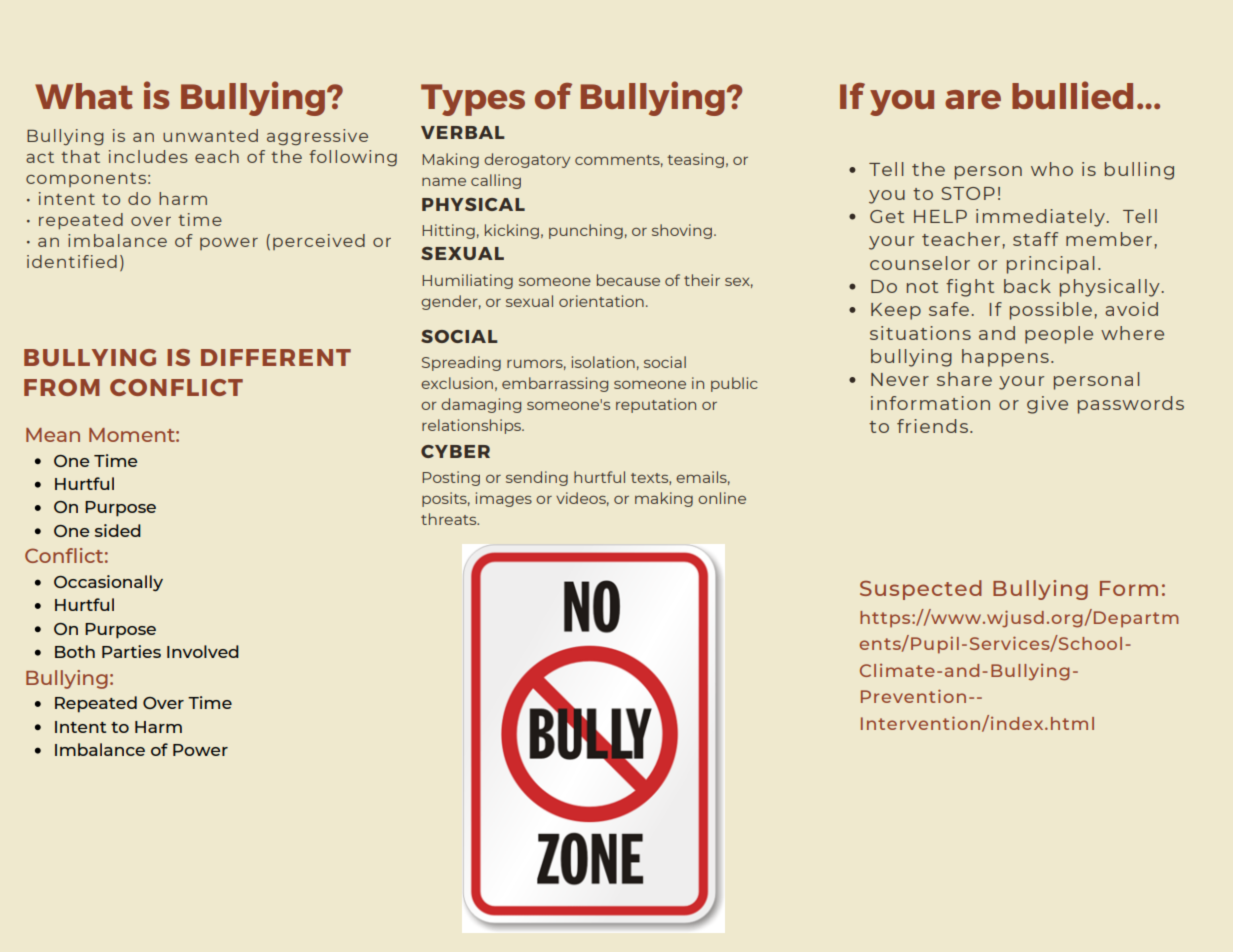  I want to click on online, so click(722, 498).
